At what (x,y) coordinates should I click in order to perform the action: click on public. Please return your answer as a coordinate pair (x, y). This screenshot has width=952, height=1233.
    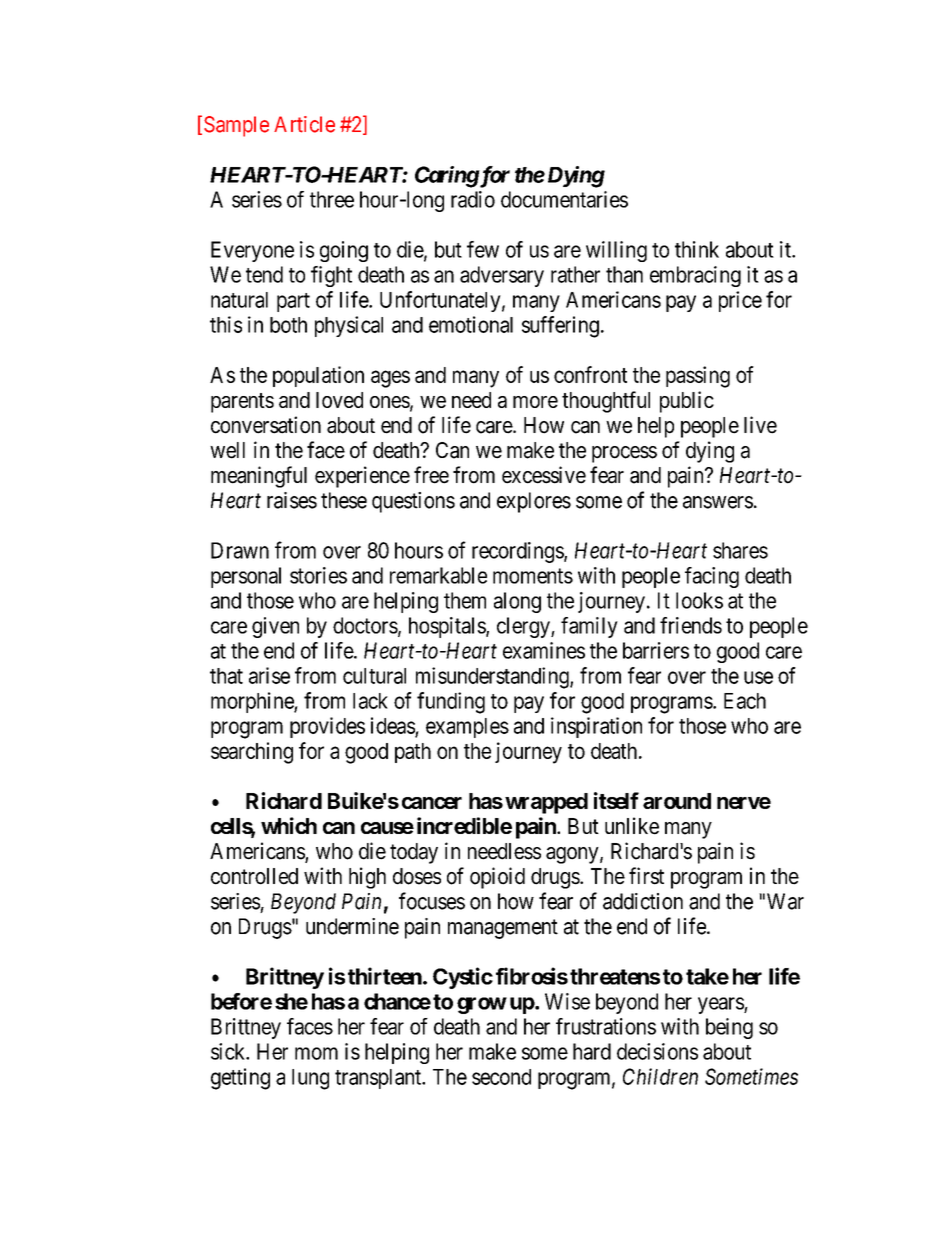
    Looking at the image, I should click on (687, 402).
